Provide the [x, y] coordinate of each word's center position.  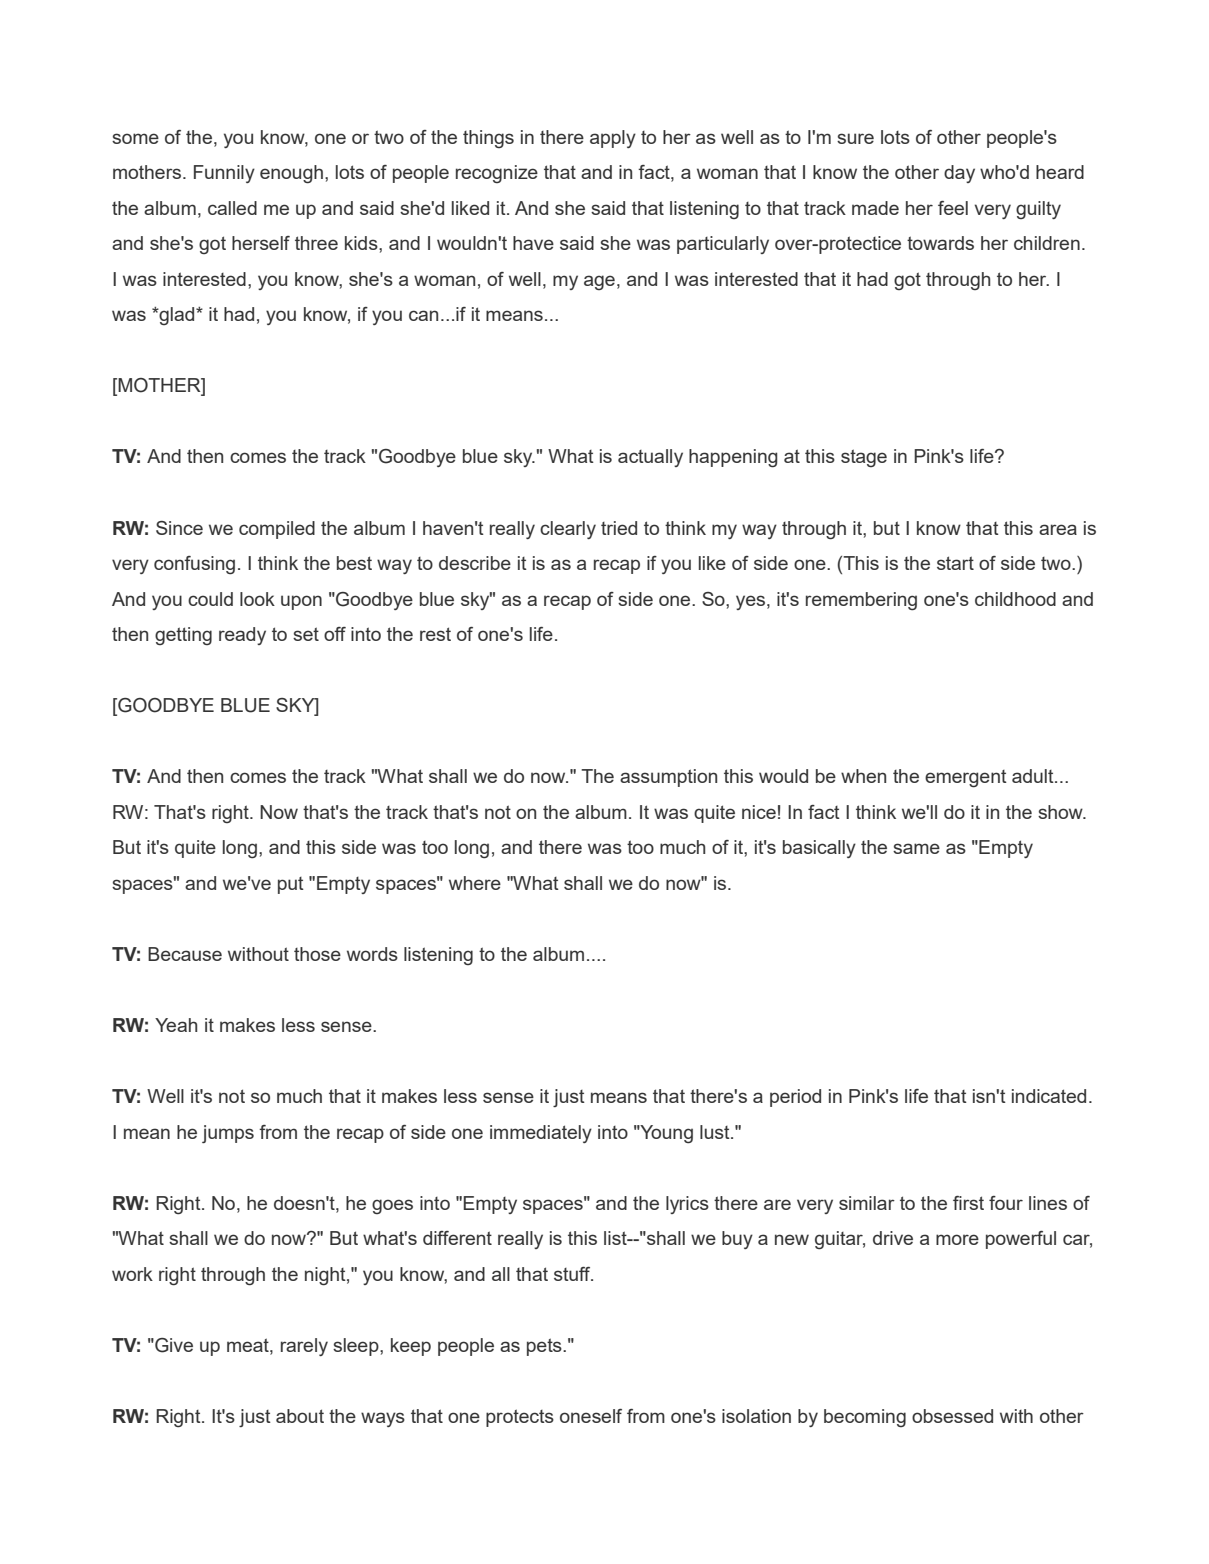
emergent [966, 779]
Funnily [224, 174]
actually [650, 458]
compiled [277, 530]
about [300, 1416]
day [959, 174]
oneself [591, 1416]
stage [864, 458]
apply [613, 139]
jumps [228, 1134]
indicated [1049, 1096]
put [291, 885]
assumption [668, 778]
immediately [541, 1134]
